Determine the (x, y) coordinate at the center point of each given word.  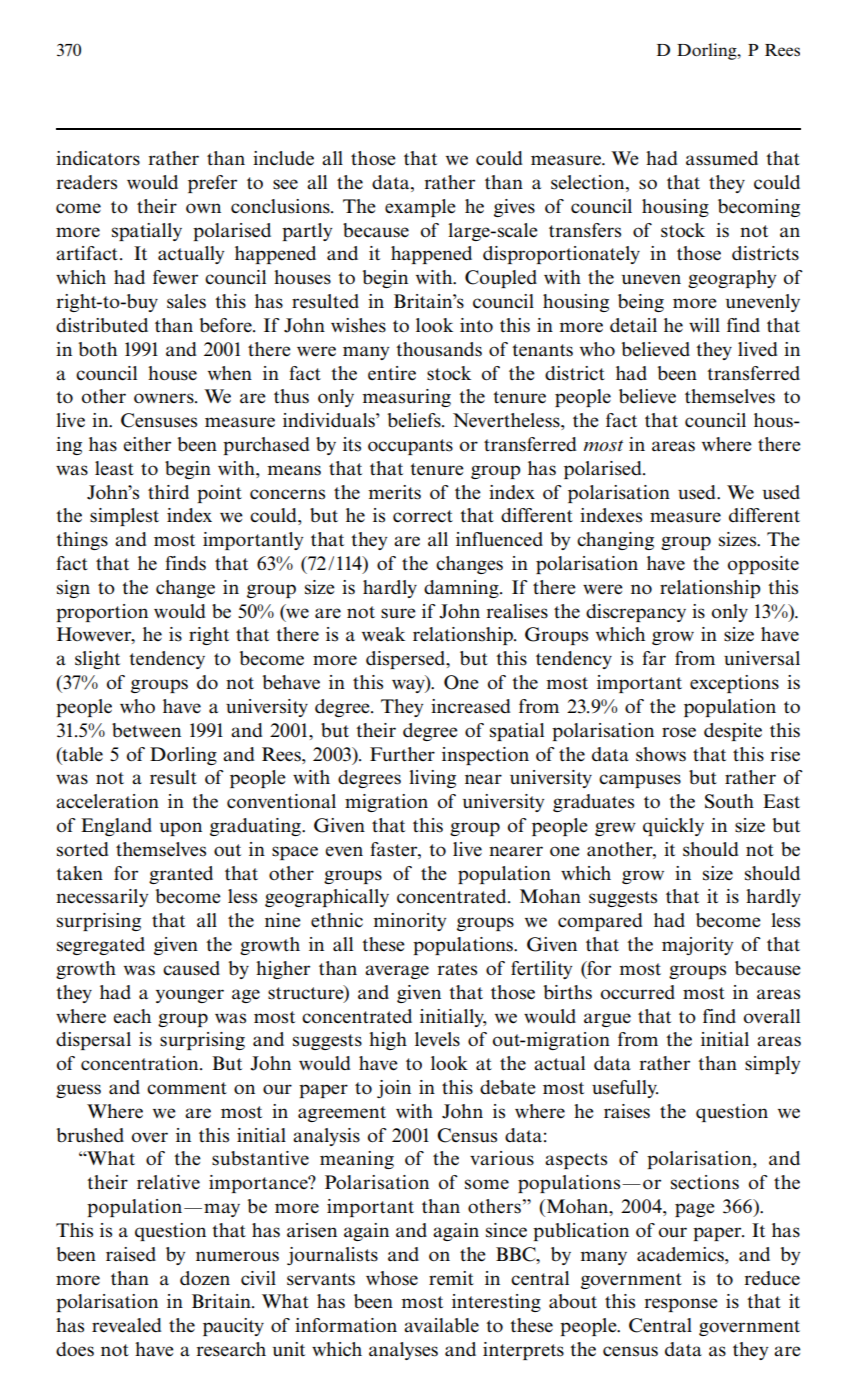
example (420, 208)
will (704, 325)
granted (181, 875)
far (654, 658)
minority (409, 922)
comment (187, 1088)
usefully (625, 1089)
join (394, 1089)
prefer (212, 184)
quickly (673, 827)
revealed (127, 1325)
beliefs (415, 420)
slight (97, 660)
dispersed (407, 660)
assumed (722, 158)
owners (165, 398)
